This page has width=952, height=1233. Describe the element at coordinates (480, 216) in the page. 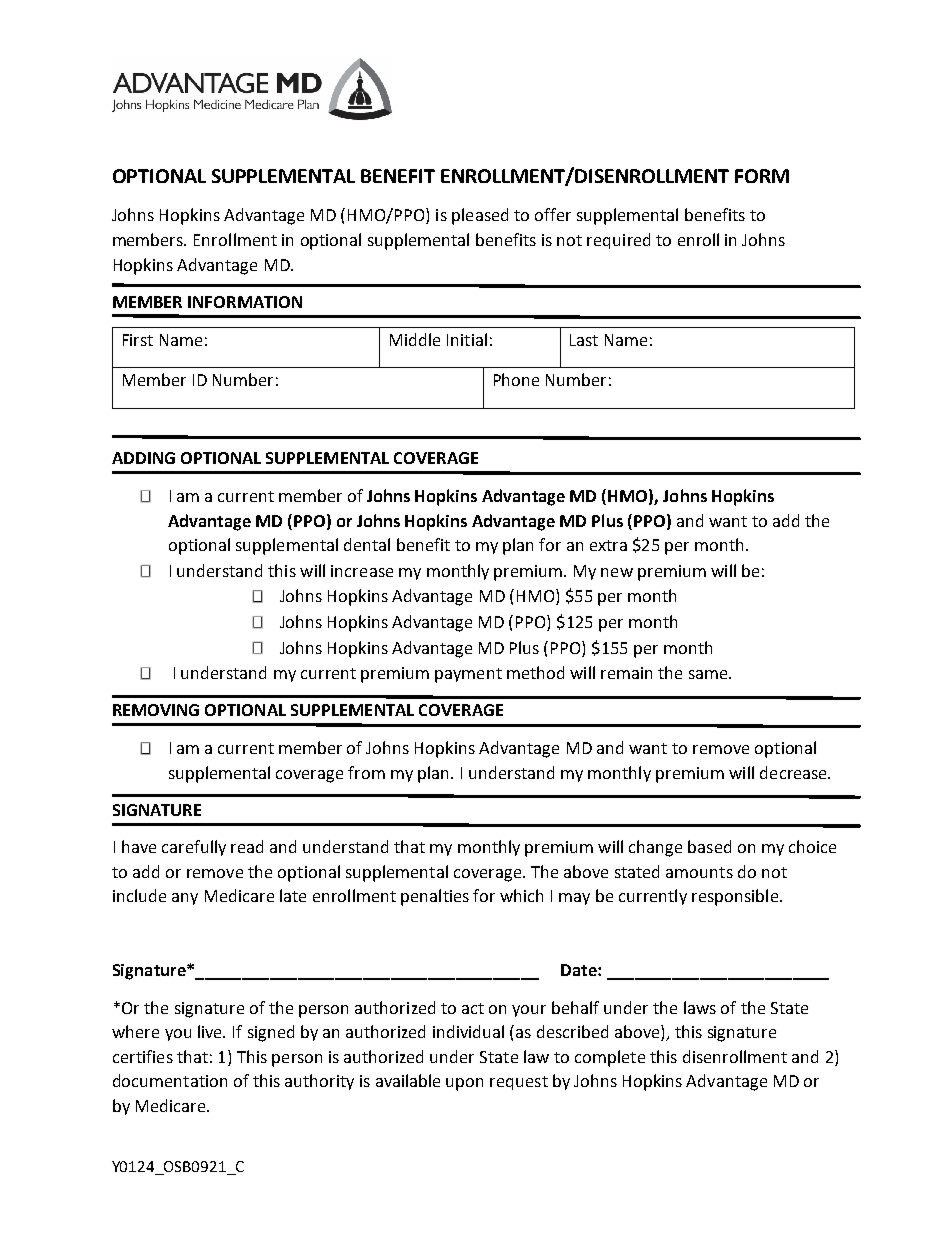

I see `pleased` at that location.
